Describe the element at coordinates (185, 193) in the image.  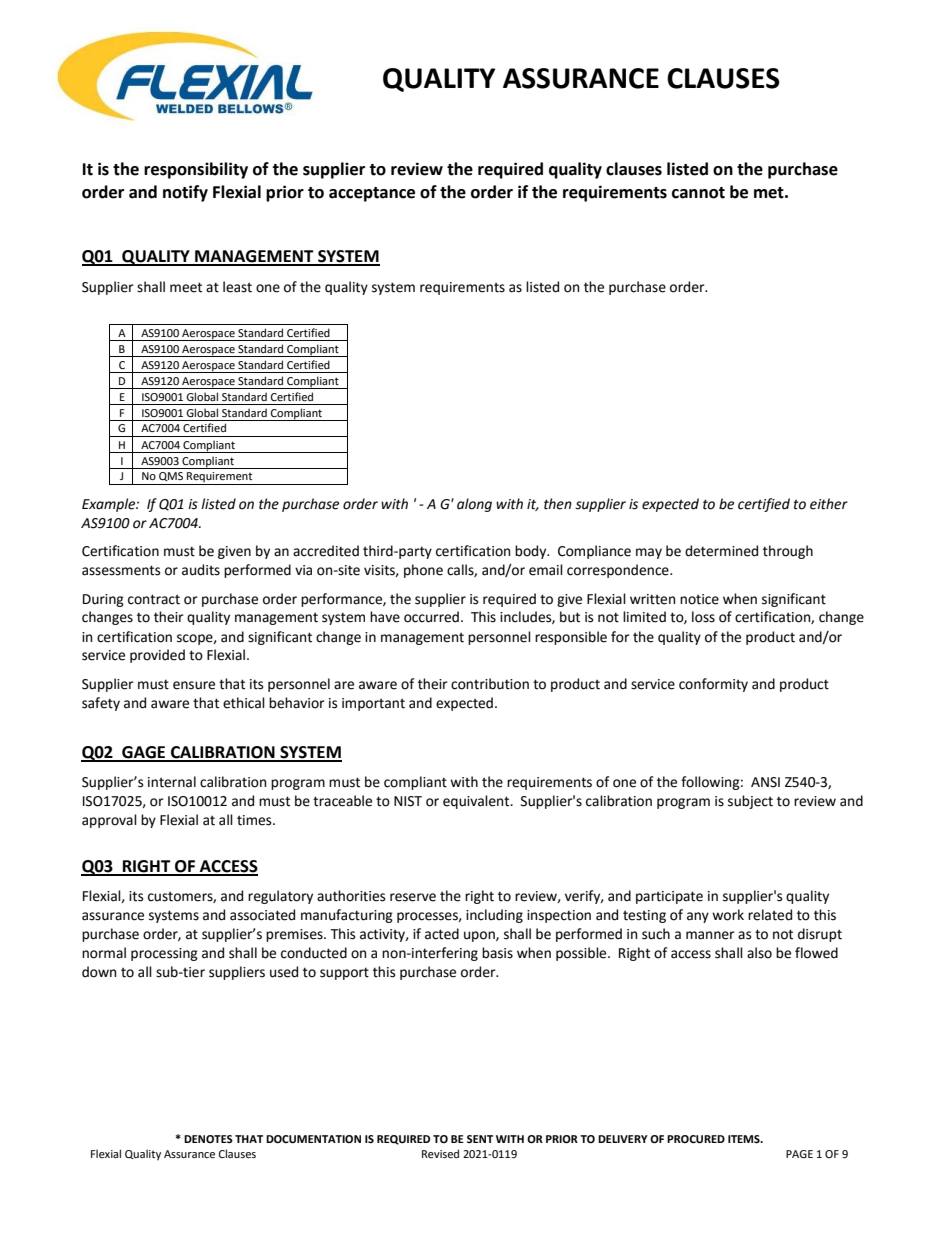
I see `notify` at that location.
